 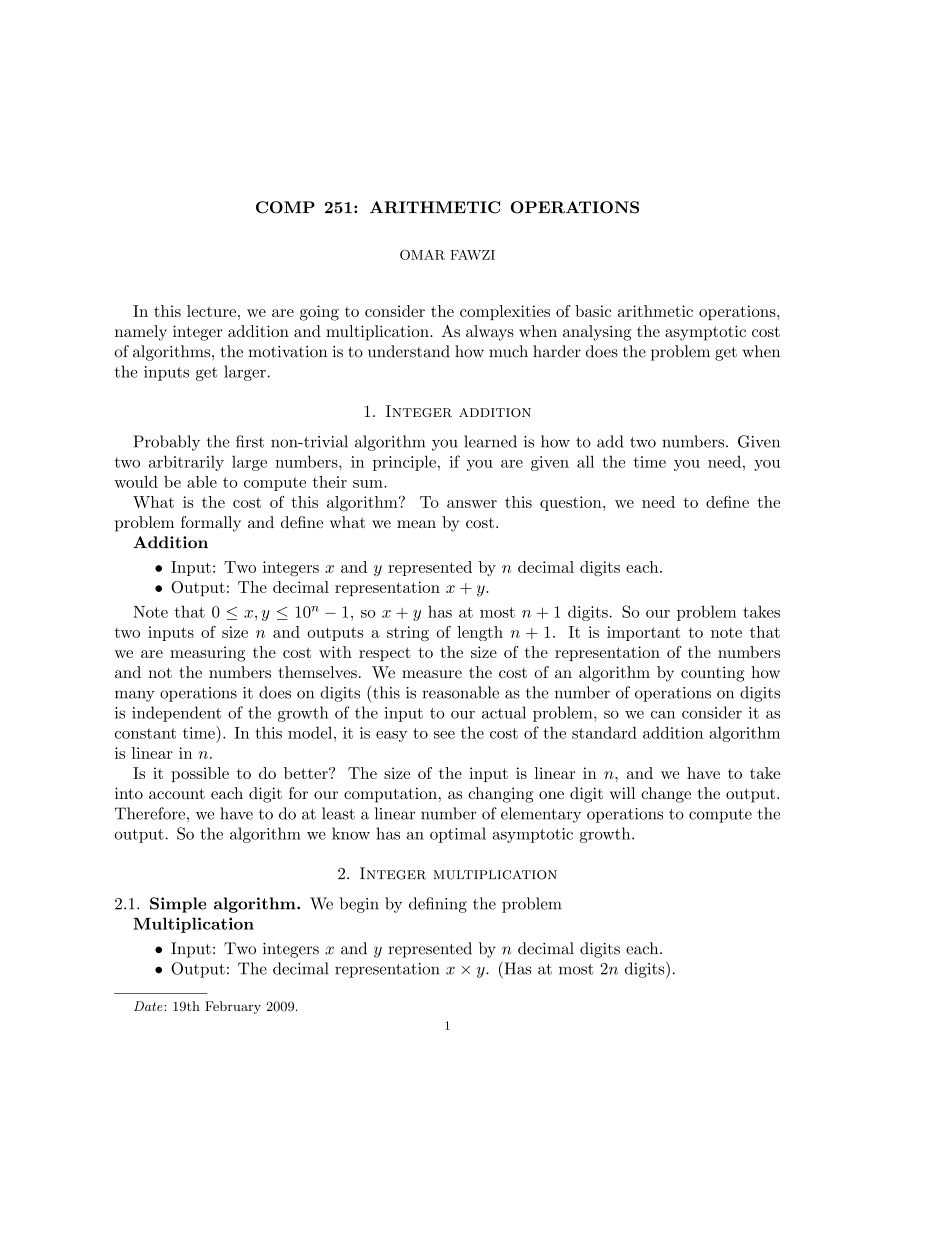 What do you see at coordinates (211, 311) in the screenshot?
I see `lecture` at bounding box center [211, 311].
